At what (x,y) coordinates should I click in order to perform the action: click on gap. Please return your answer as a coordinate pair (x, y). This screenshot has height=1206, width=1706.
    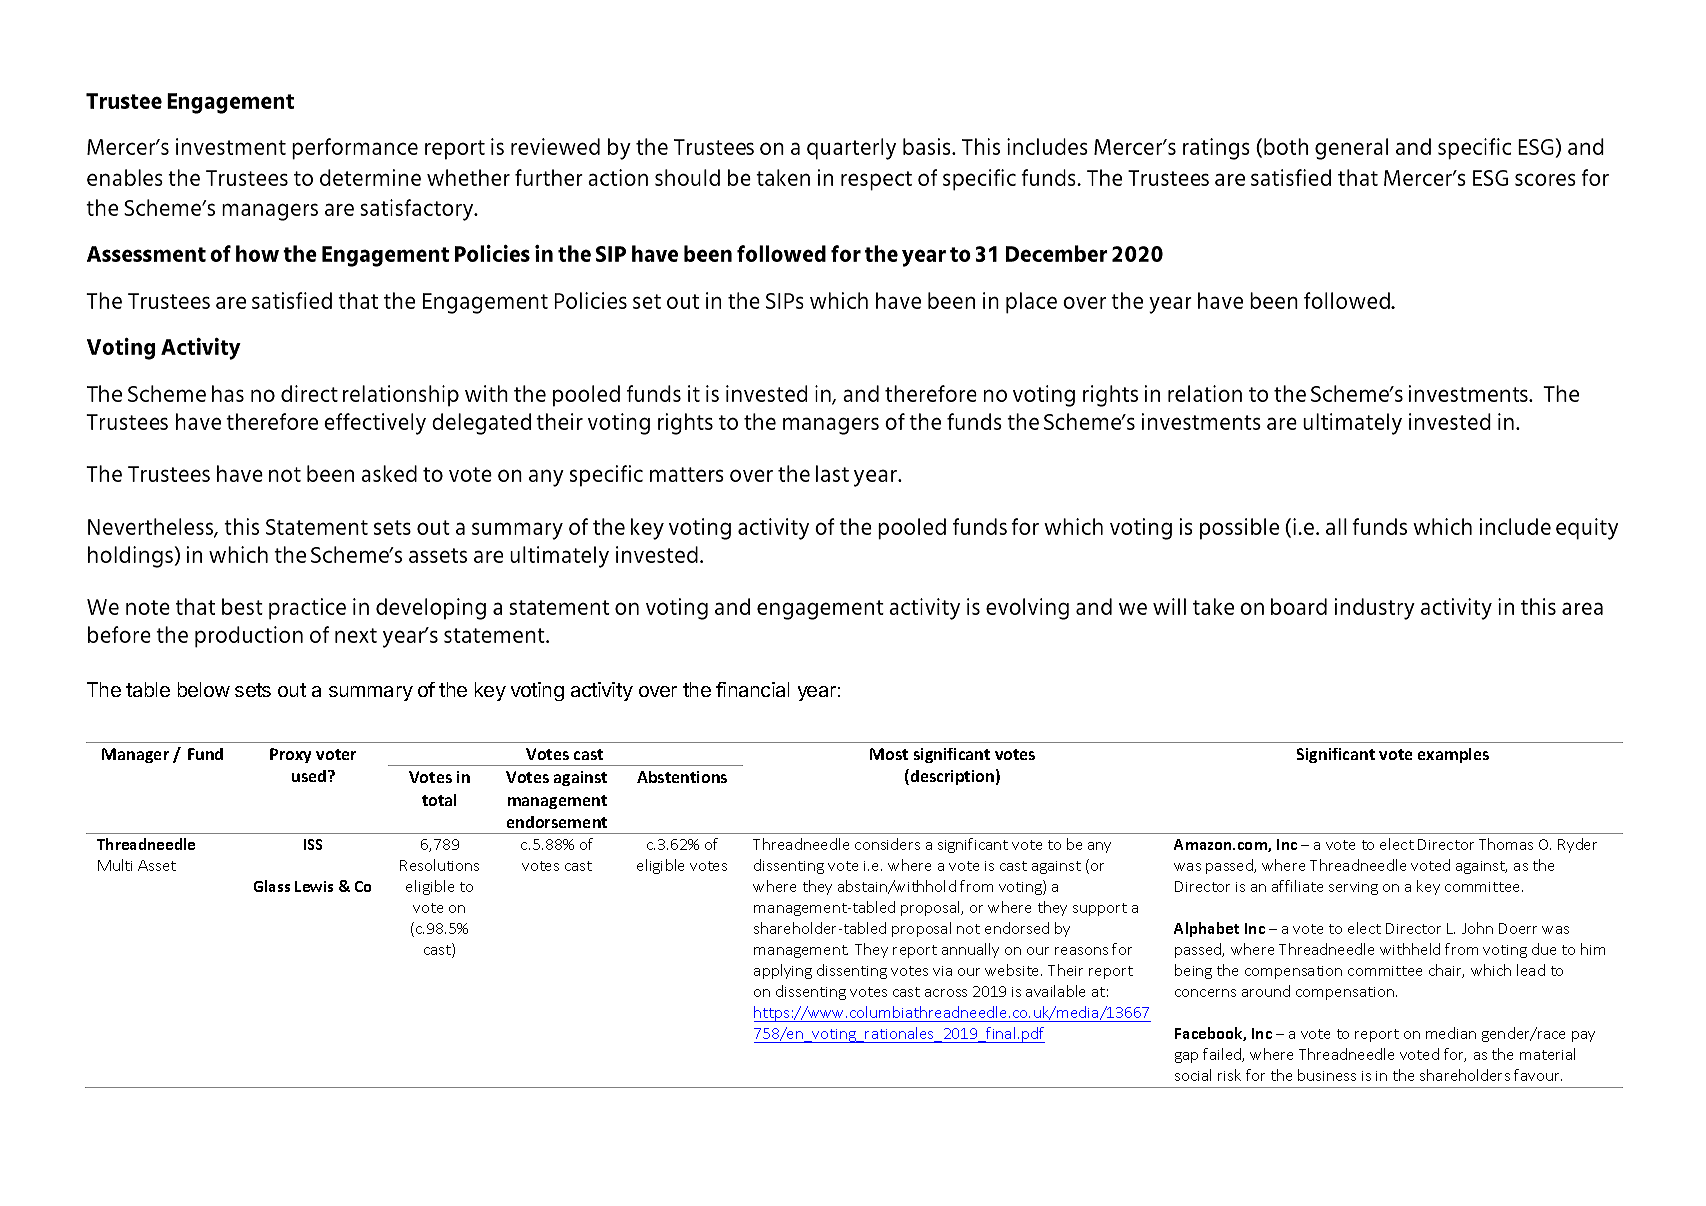
    Looking at the image, I should click on (1186, 1057).
